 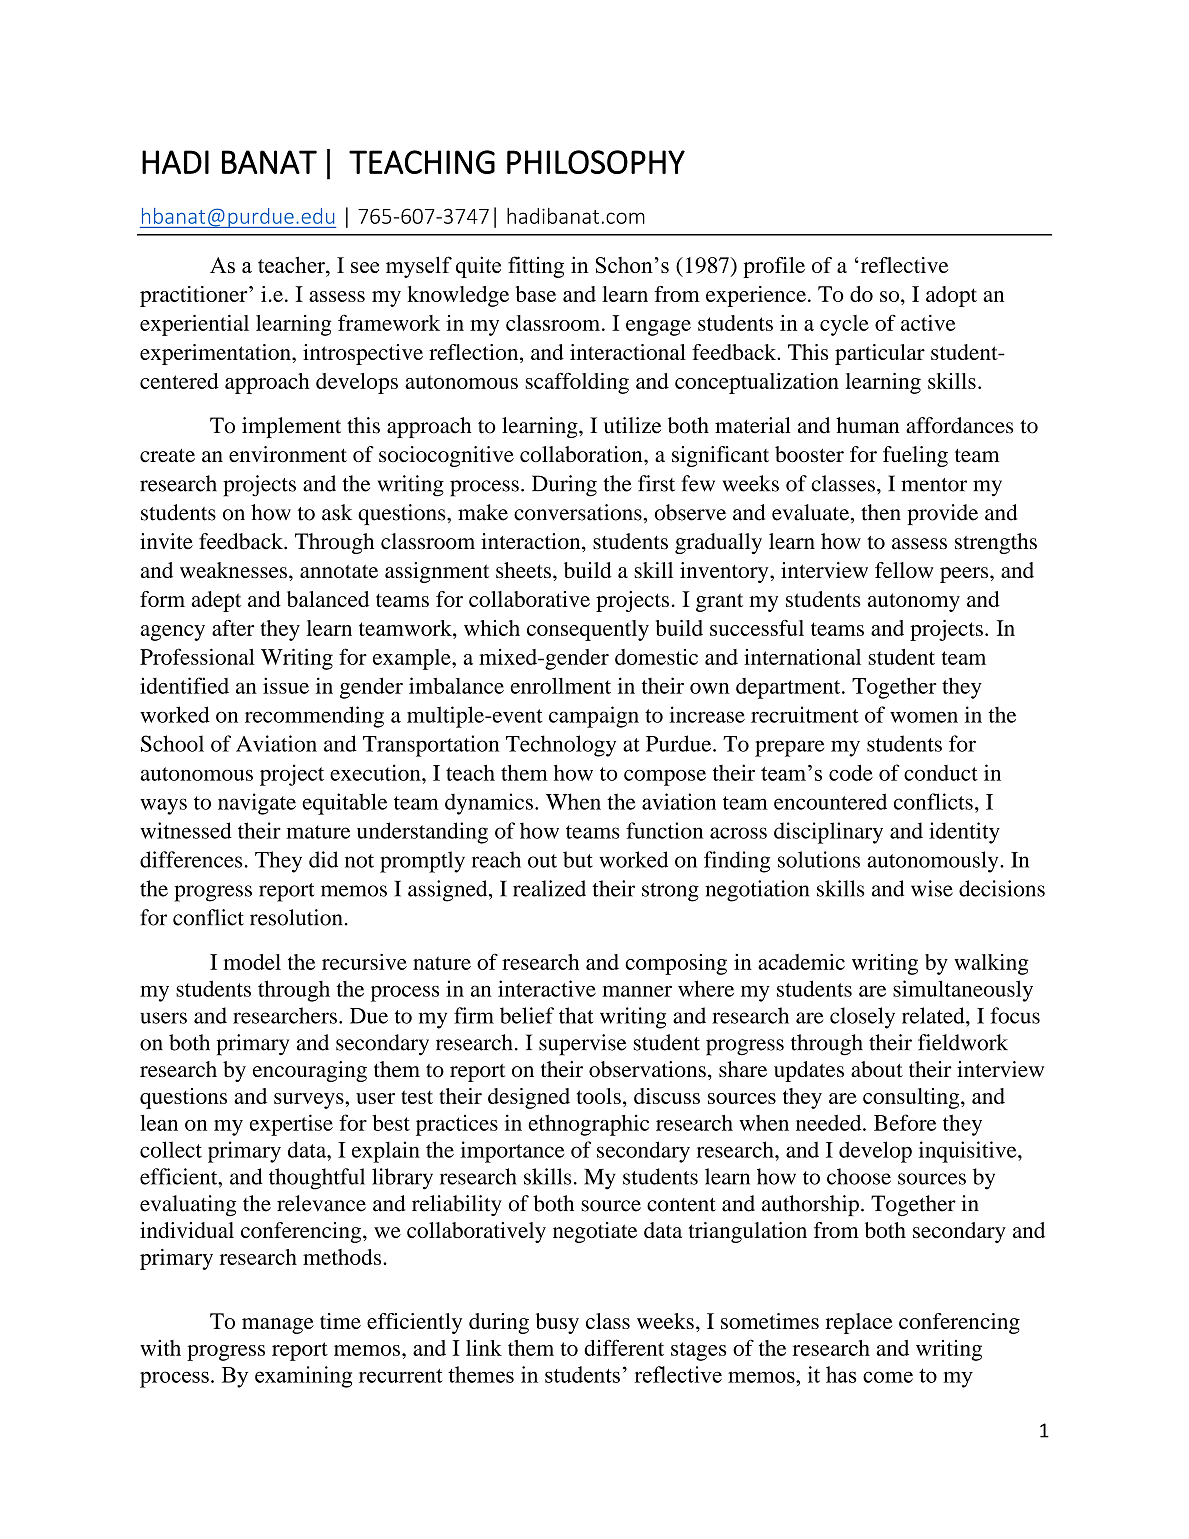 I want to click on simultaneously, so click(x=963, y=991).
